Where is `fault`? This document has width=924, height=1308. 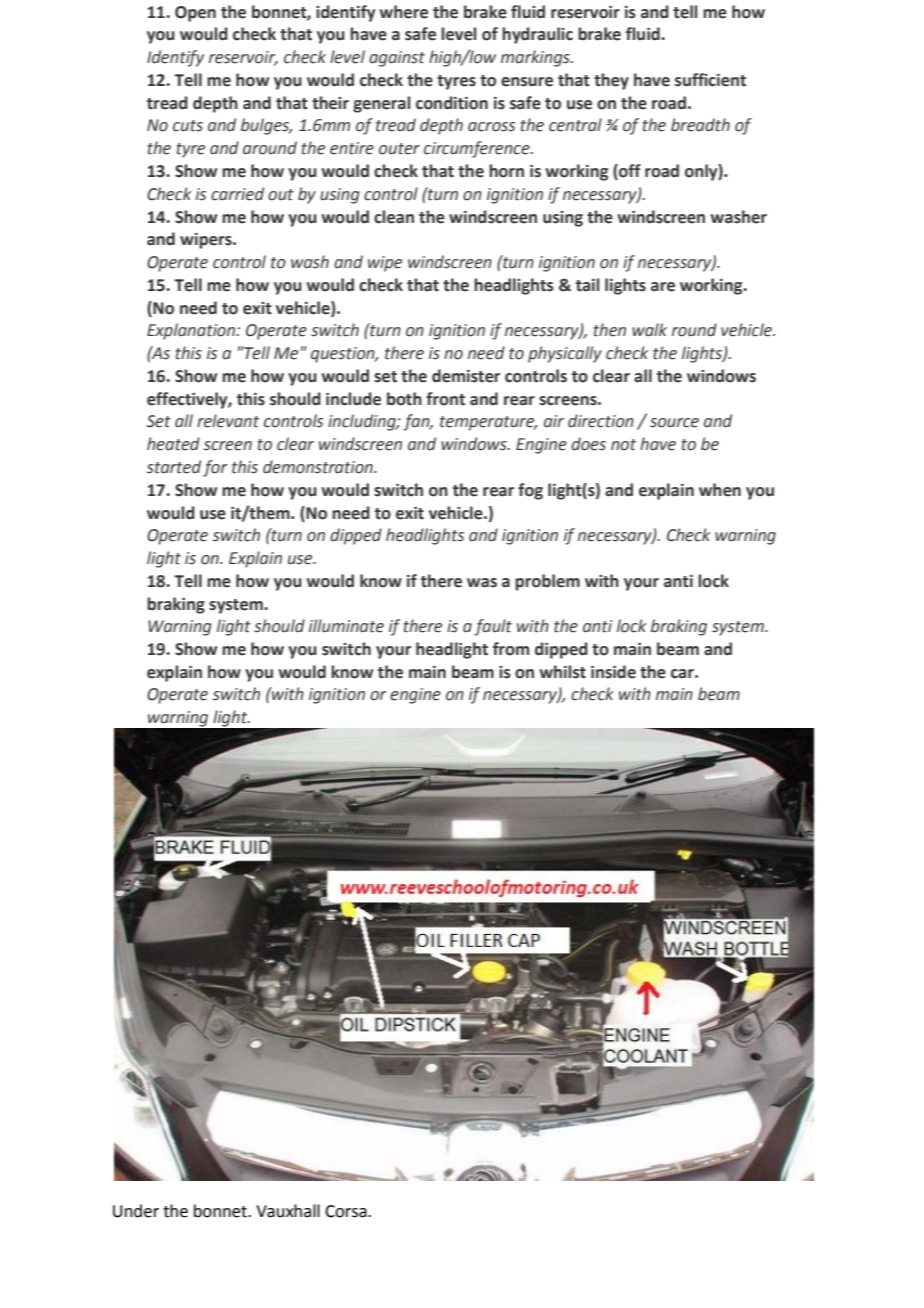 fault is located at coordinates (493, 627).
